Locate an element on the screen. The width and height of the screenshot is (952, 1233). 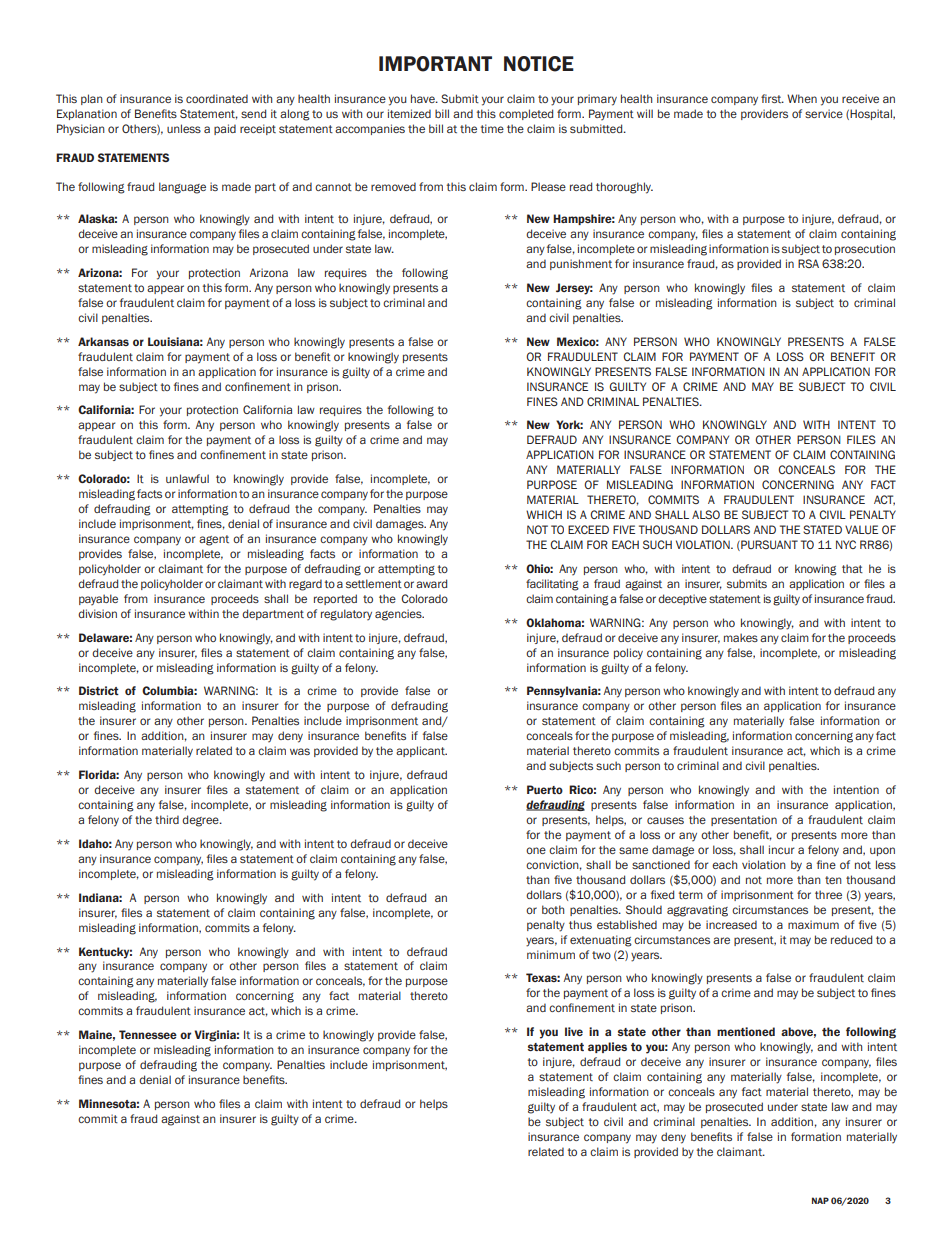
coordinated is located at coordinates (217, 98).
